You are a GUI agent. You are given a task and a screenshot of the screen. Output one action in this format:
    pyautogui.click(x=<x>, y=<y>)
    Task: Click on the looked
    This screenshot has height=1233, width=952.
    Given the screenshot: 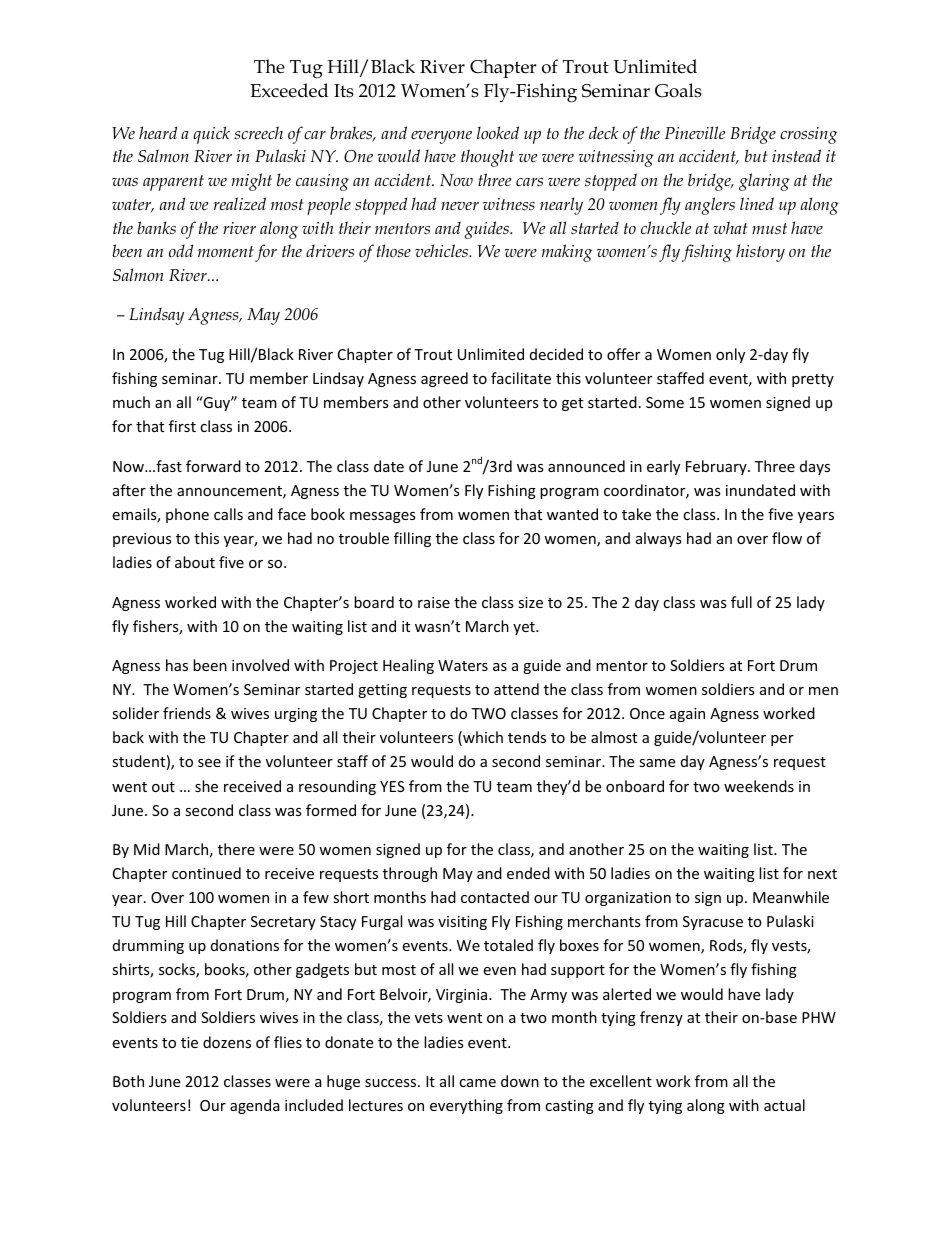 What is the action you would take?
    pyautogui.click(x=498, y=132)
